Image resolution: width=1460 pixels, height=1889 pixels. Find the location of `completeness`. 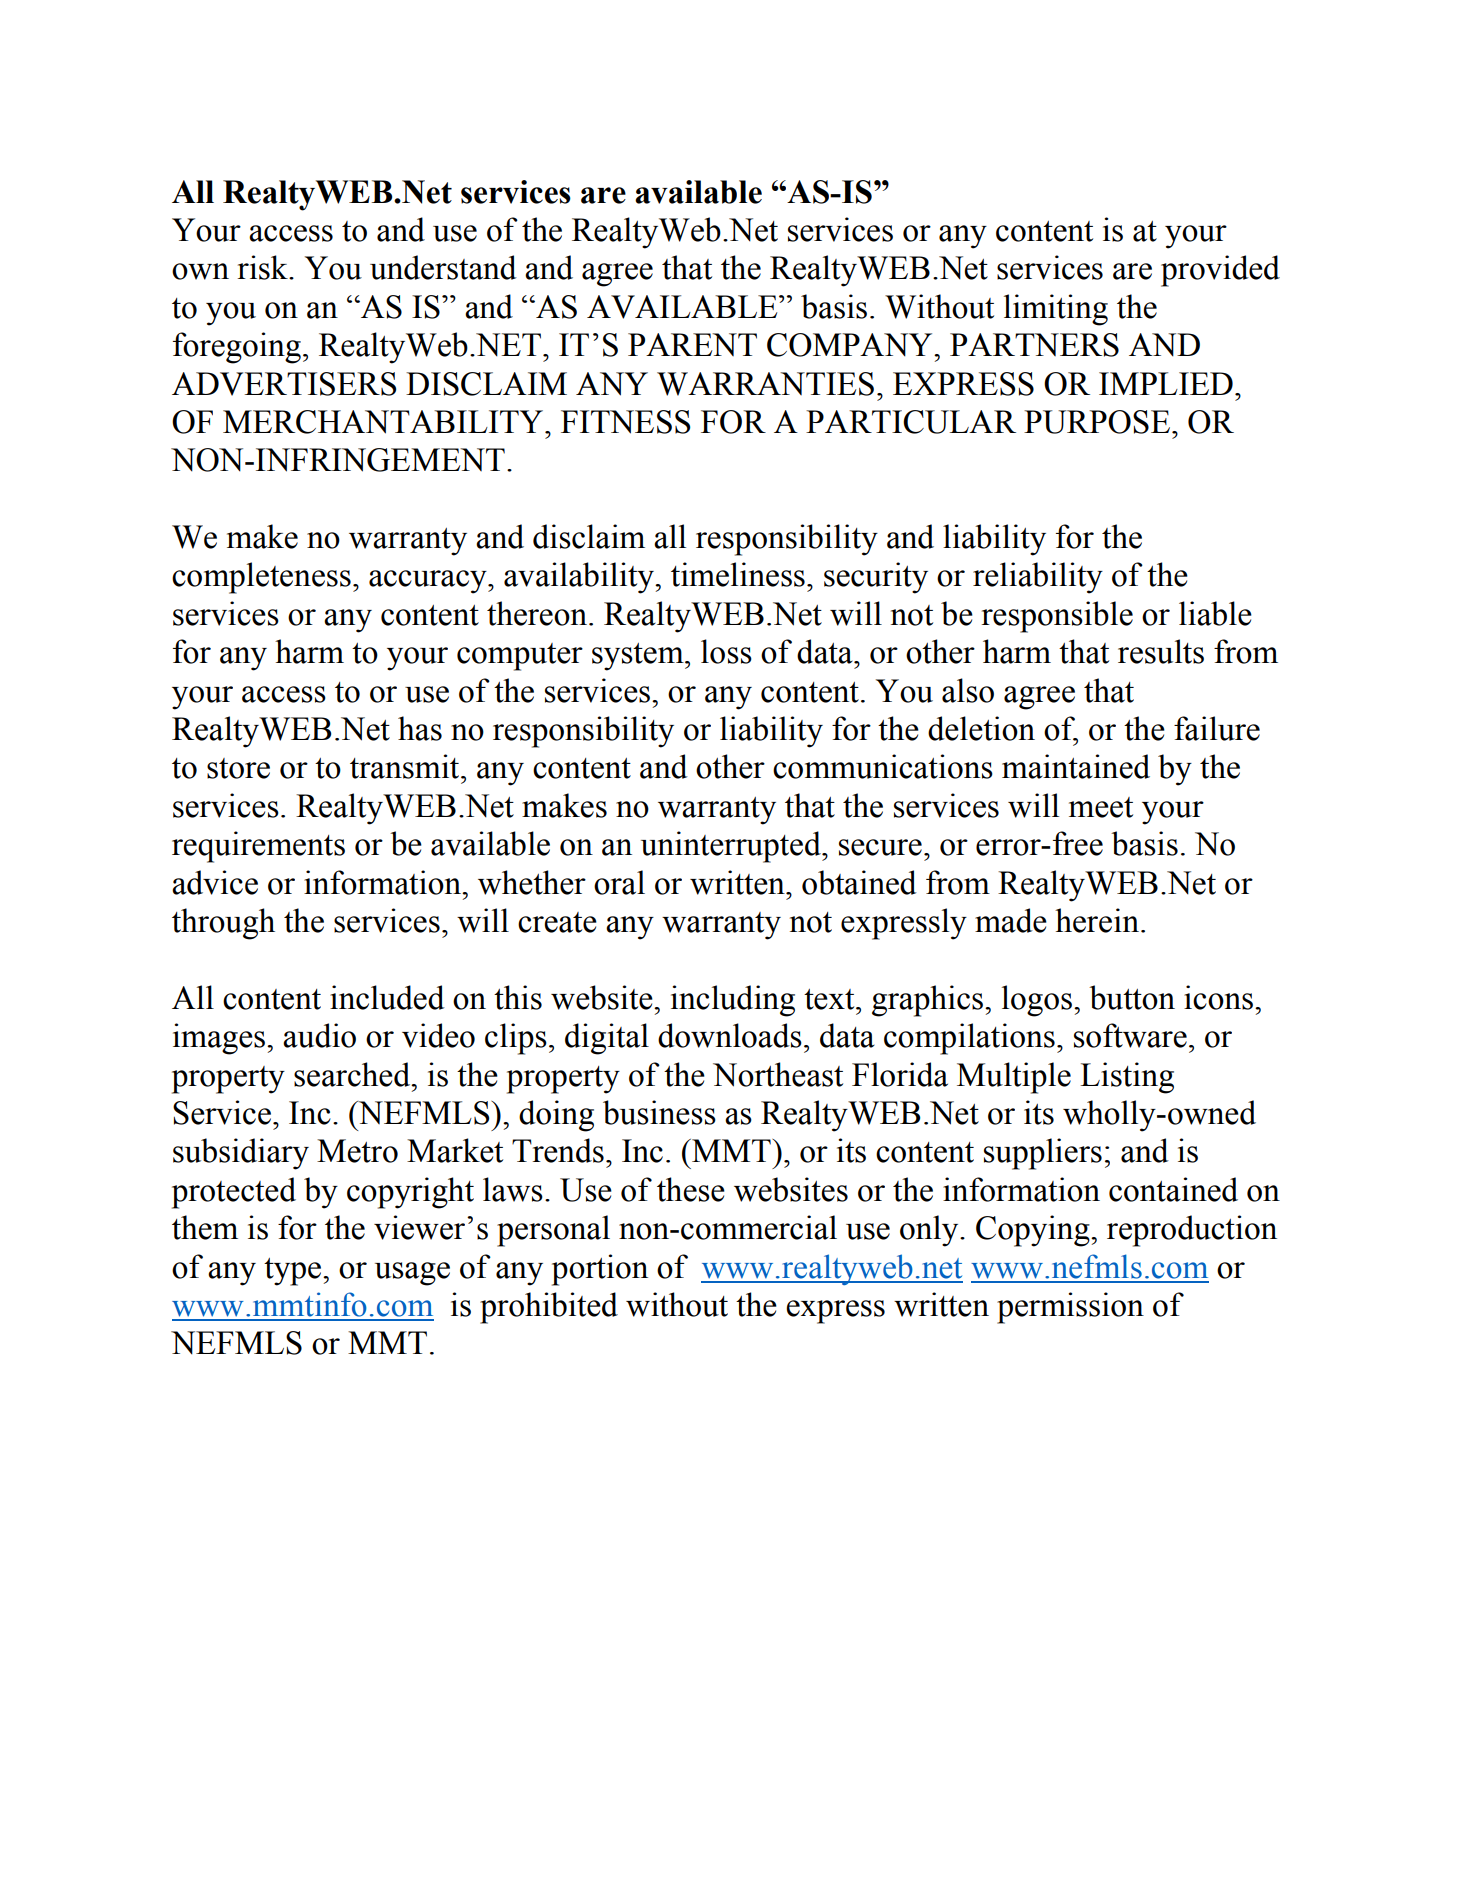

completeness is located at coordinates (261, 578).
